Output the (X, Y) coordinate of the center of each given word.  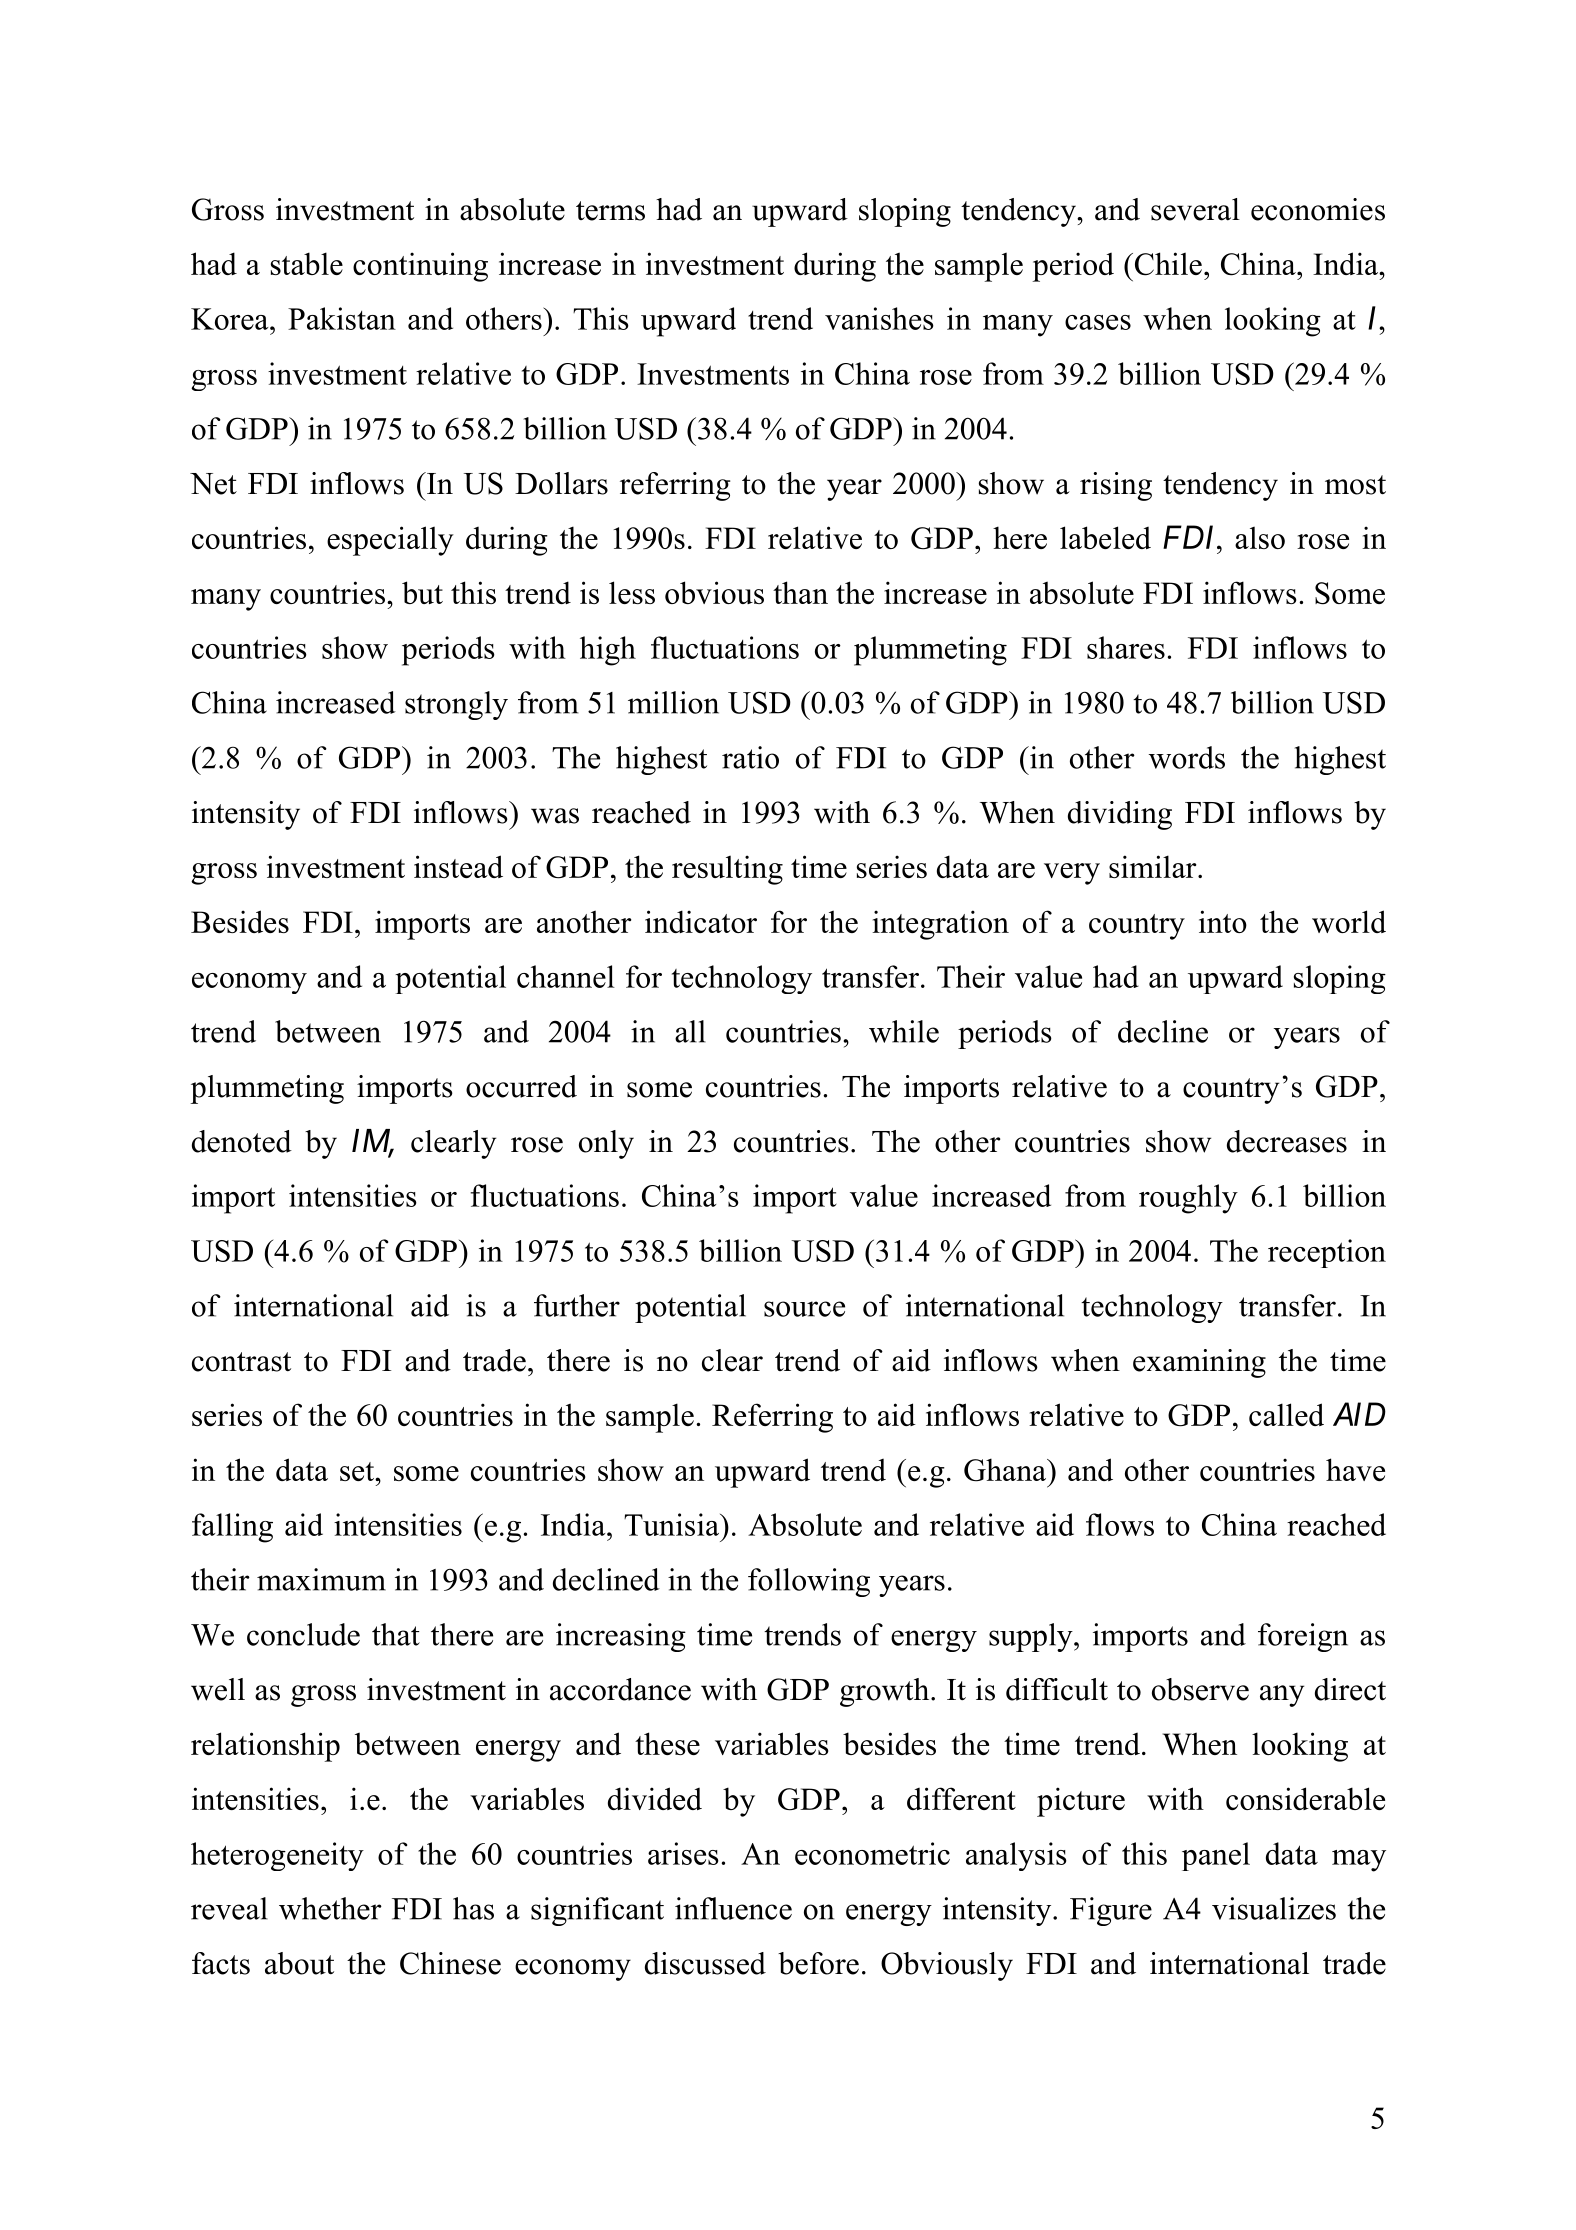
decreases (1287, 1141)
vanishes (879, 318)
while (904, 1031)
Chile (1167, 264)
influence (733, 1908)
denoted (242, 1141)
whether (330, 1908)
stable (307, 263)
